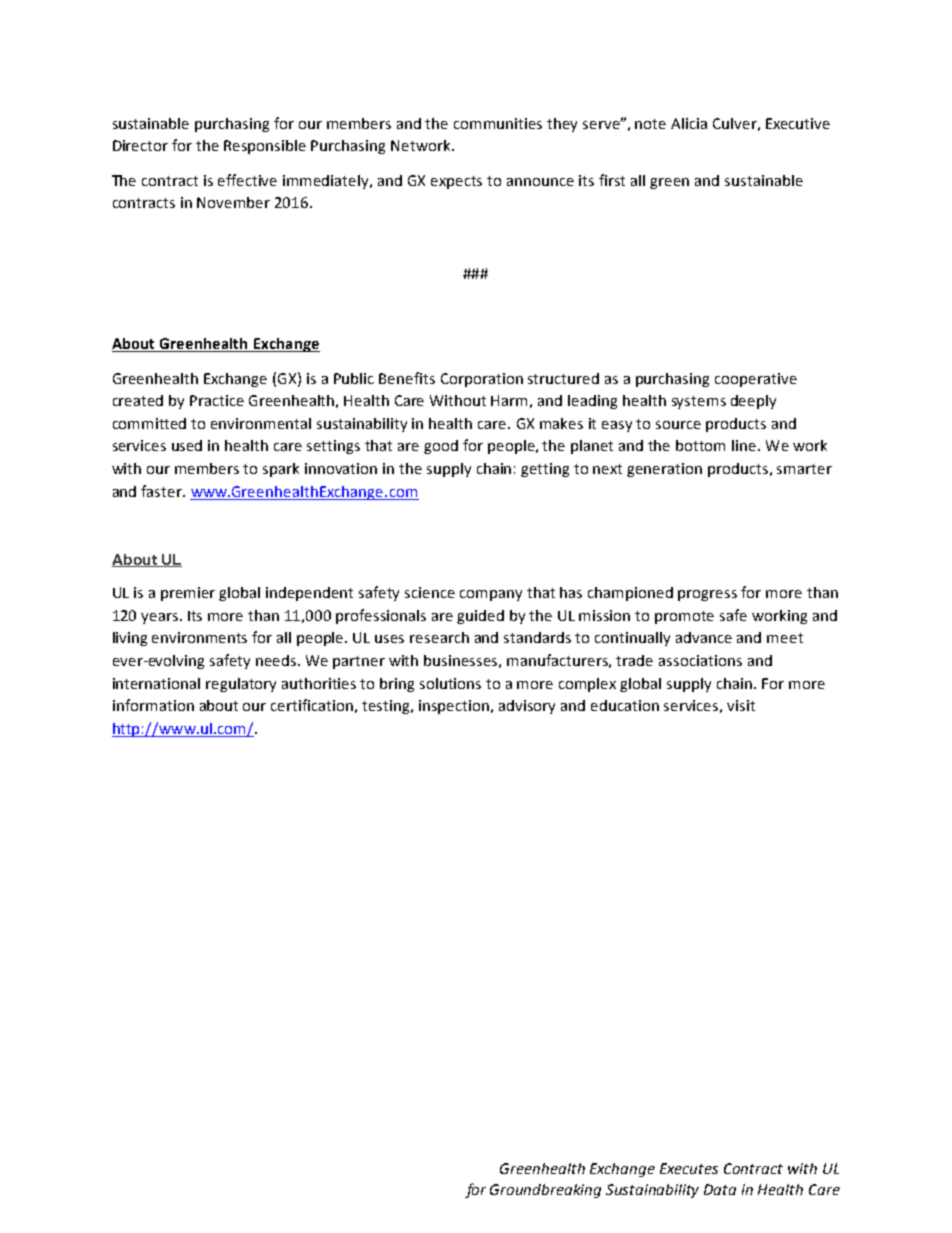 This screenshot has height=1233, width=952. Describe the element at coordinates (741, 705) in the screenshot. I see `visit` at that location.
